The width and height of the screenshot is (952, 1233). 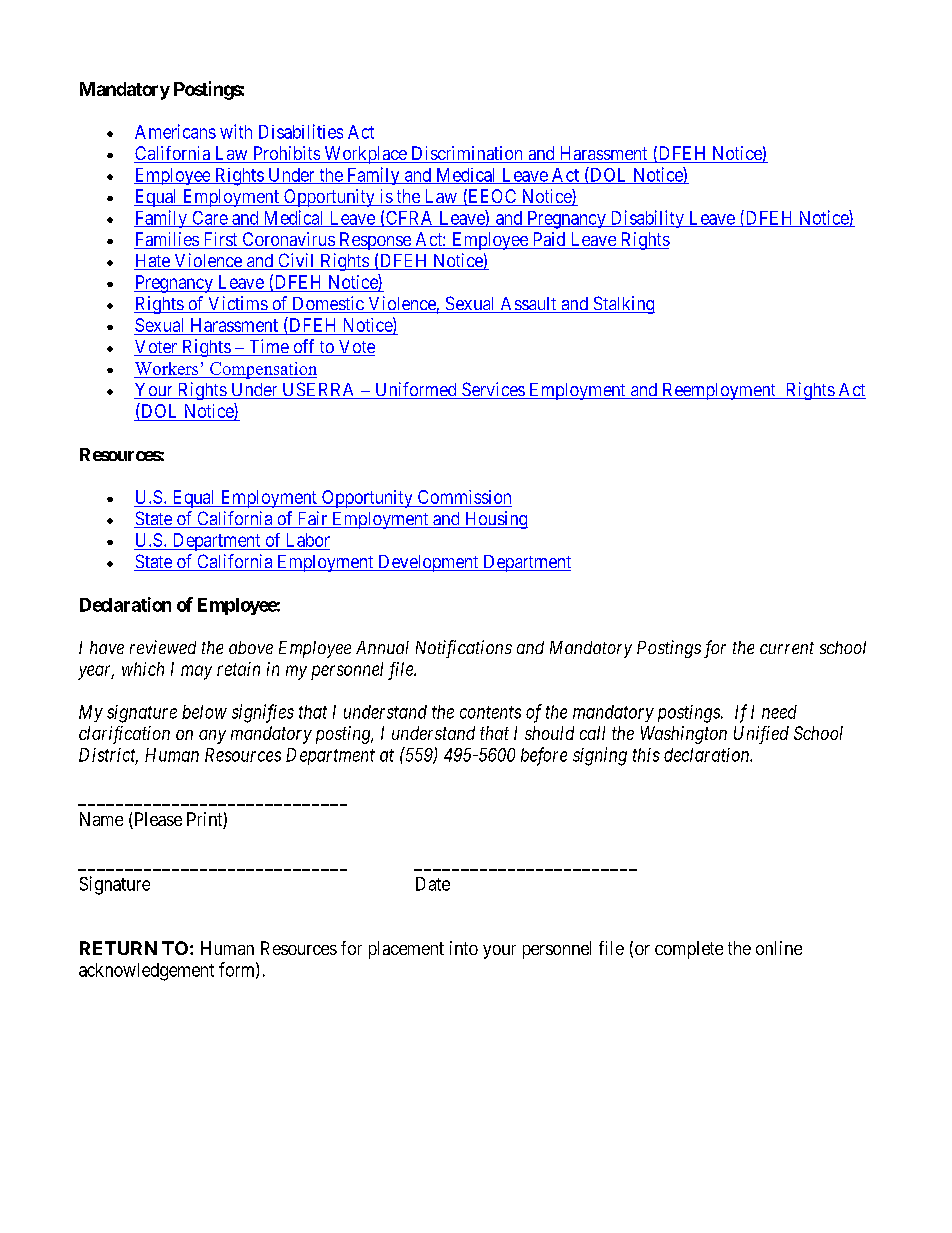 I want to click on Washington, so click(x=684, y=735).
